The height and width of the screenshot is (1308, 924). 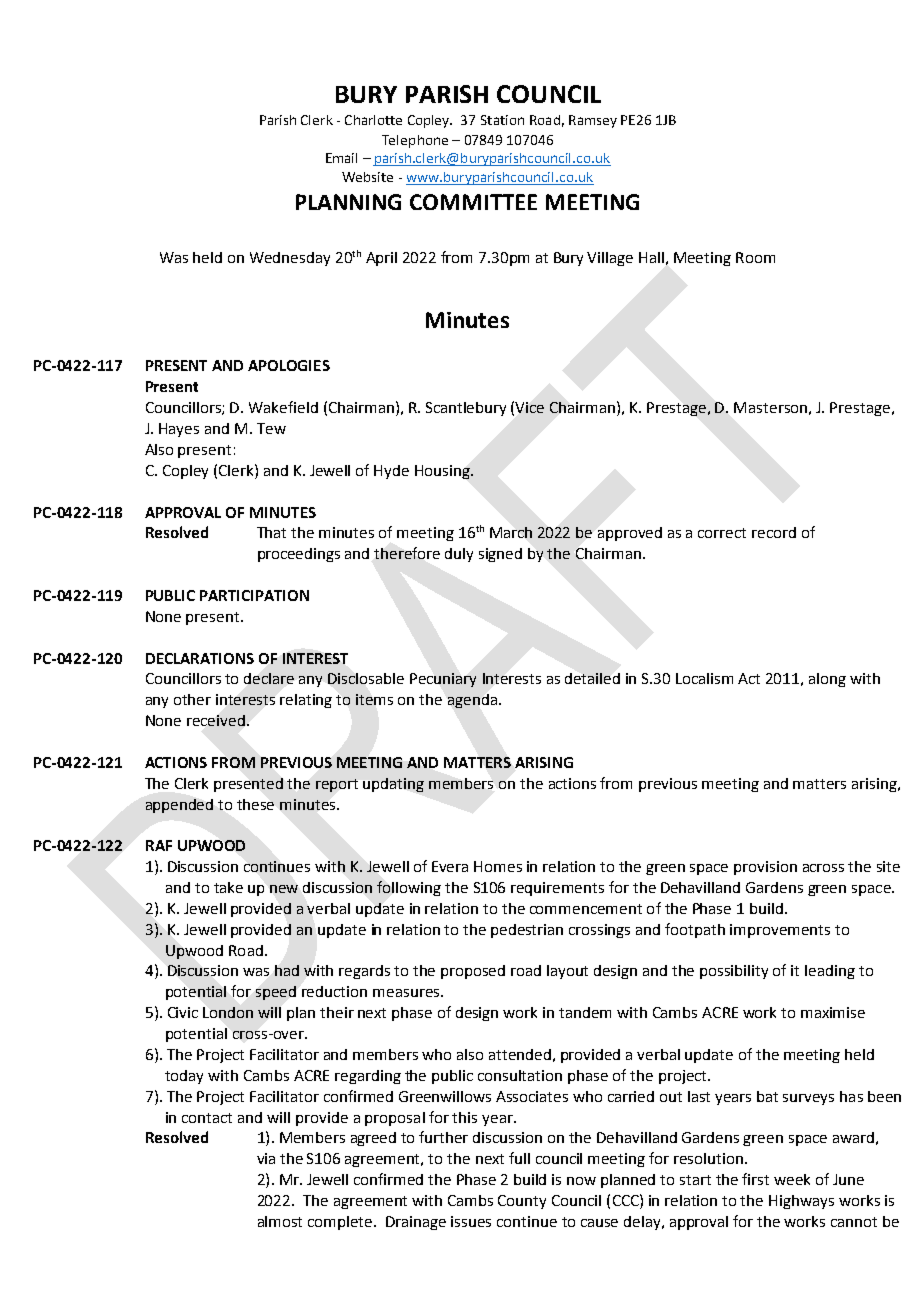 I want to click on Email, so click(x=341, y=158).
